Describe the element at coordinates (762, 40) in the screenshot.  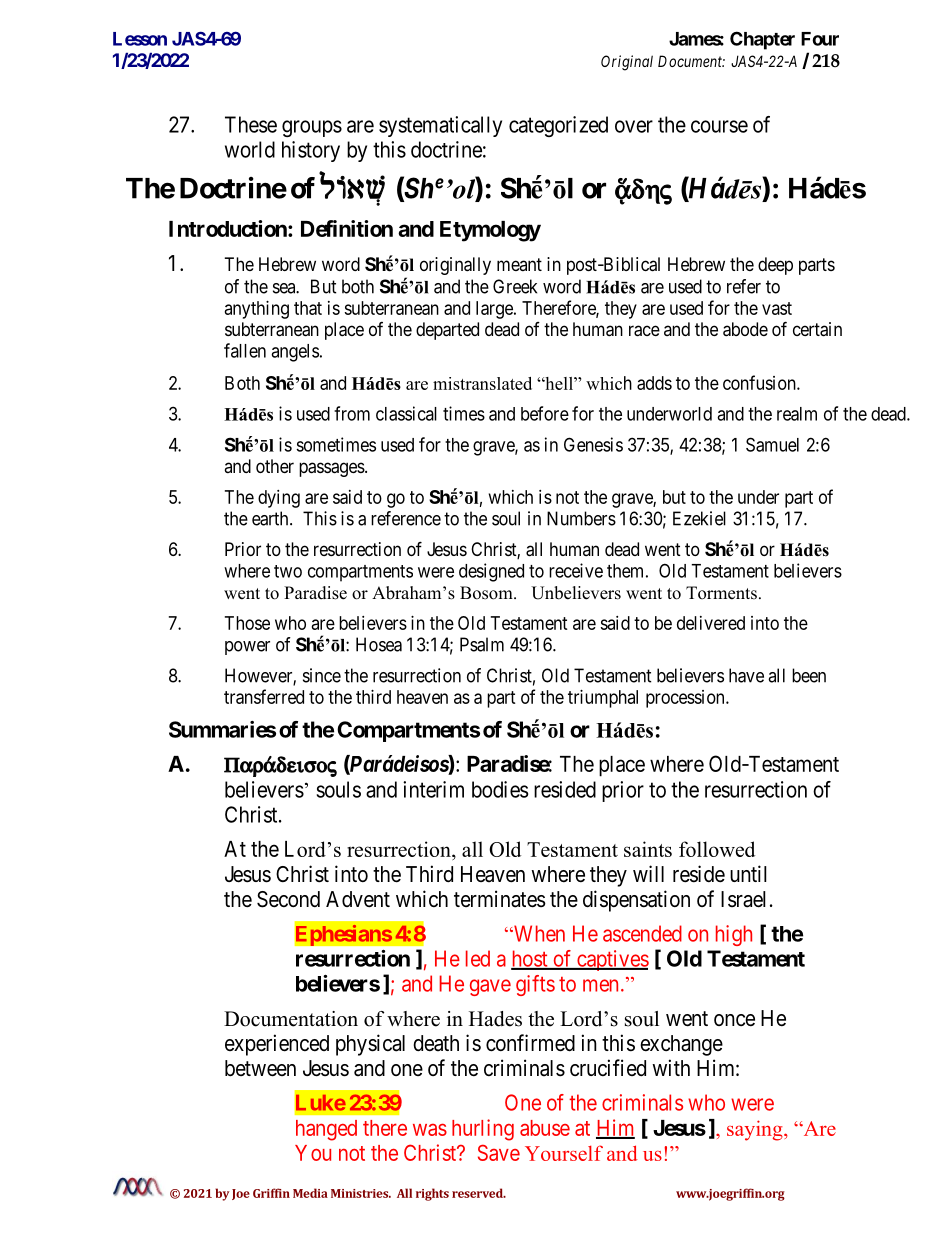
I see `Chapter` at that location.
